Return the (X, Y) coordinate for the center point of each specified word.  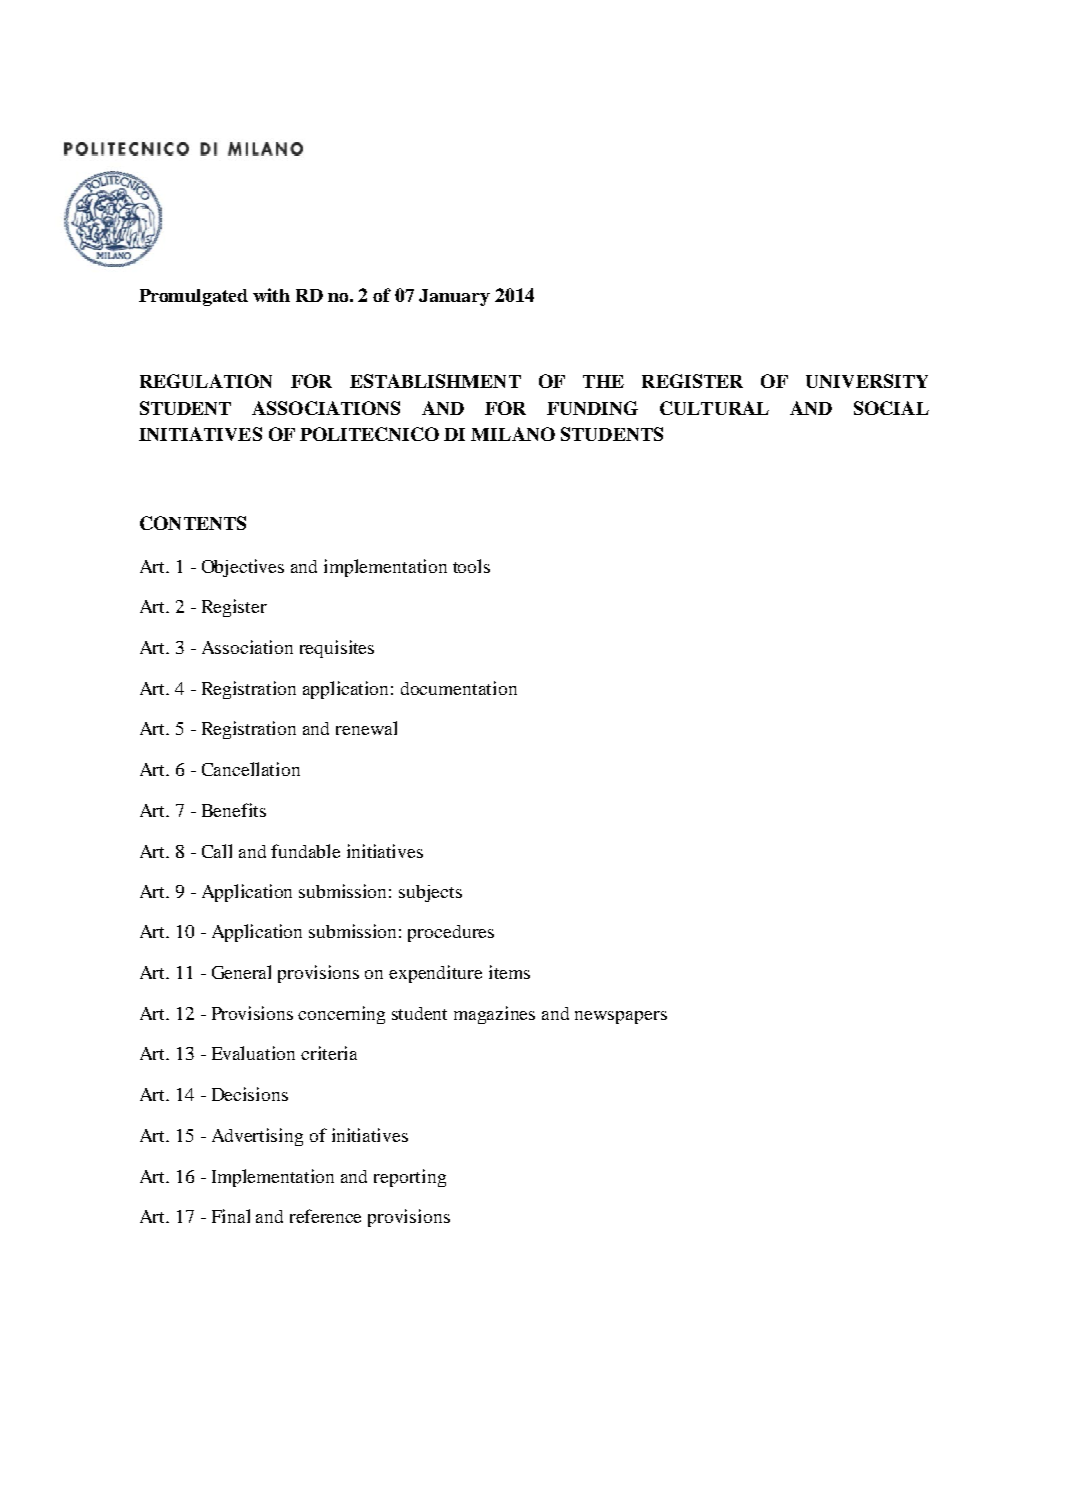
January (454, 297)
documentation (459, 688)
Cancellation (251, 769)
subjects (430, 893)
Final (231, 1216)
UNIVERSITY (867, 381)
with (271, 295)
